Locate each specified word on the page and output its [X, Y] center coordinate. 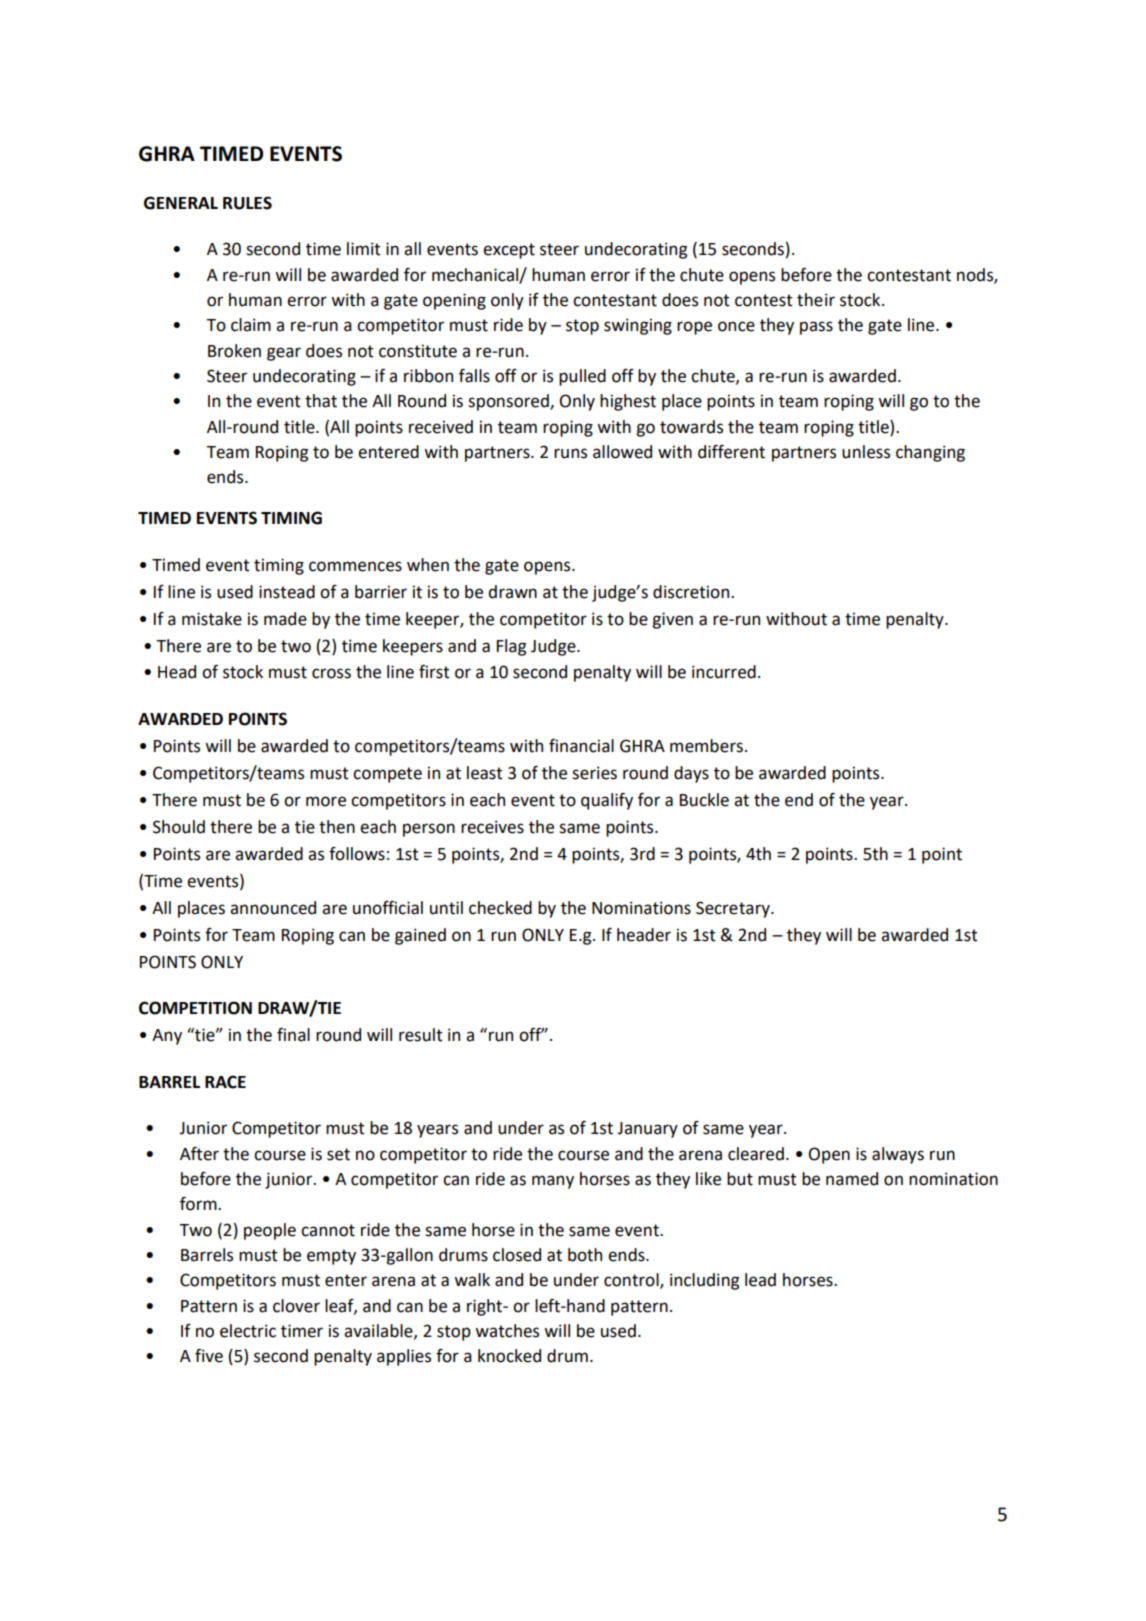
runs [570, 453]
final [293, 1035]
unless [866, 452]
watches [507, 1331]
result [421, 1035]
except [509, 251]
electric [248, 1331]
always [898, 1155]
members [706, 746]
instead [287, 592]
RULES [247, 203]
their [816, 300]
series [594, 773]
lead [760, 1280]
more [326, 801]
